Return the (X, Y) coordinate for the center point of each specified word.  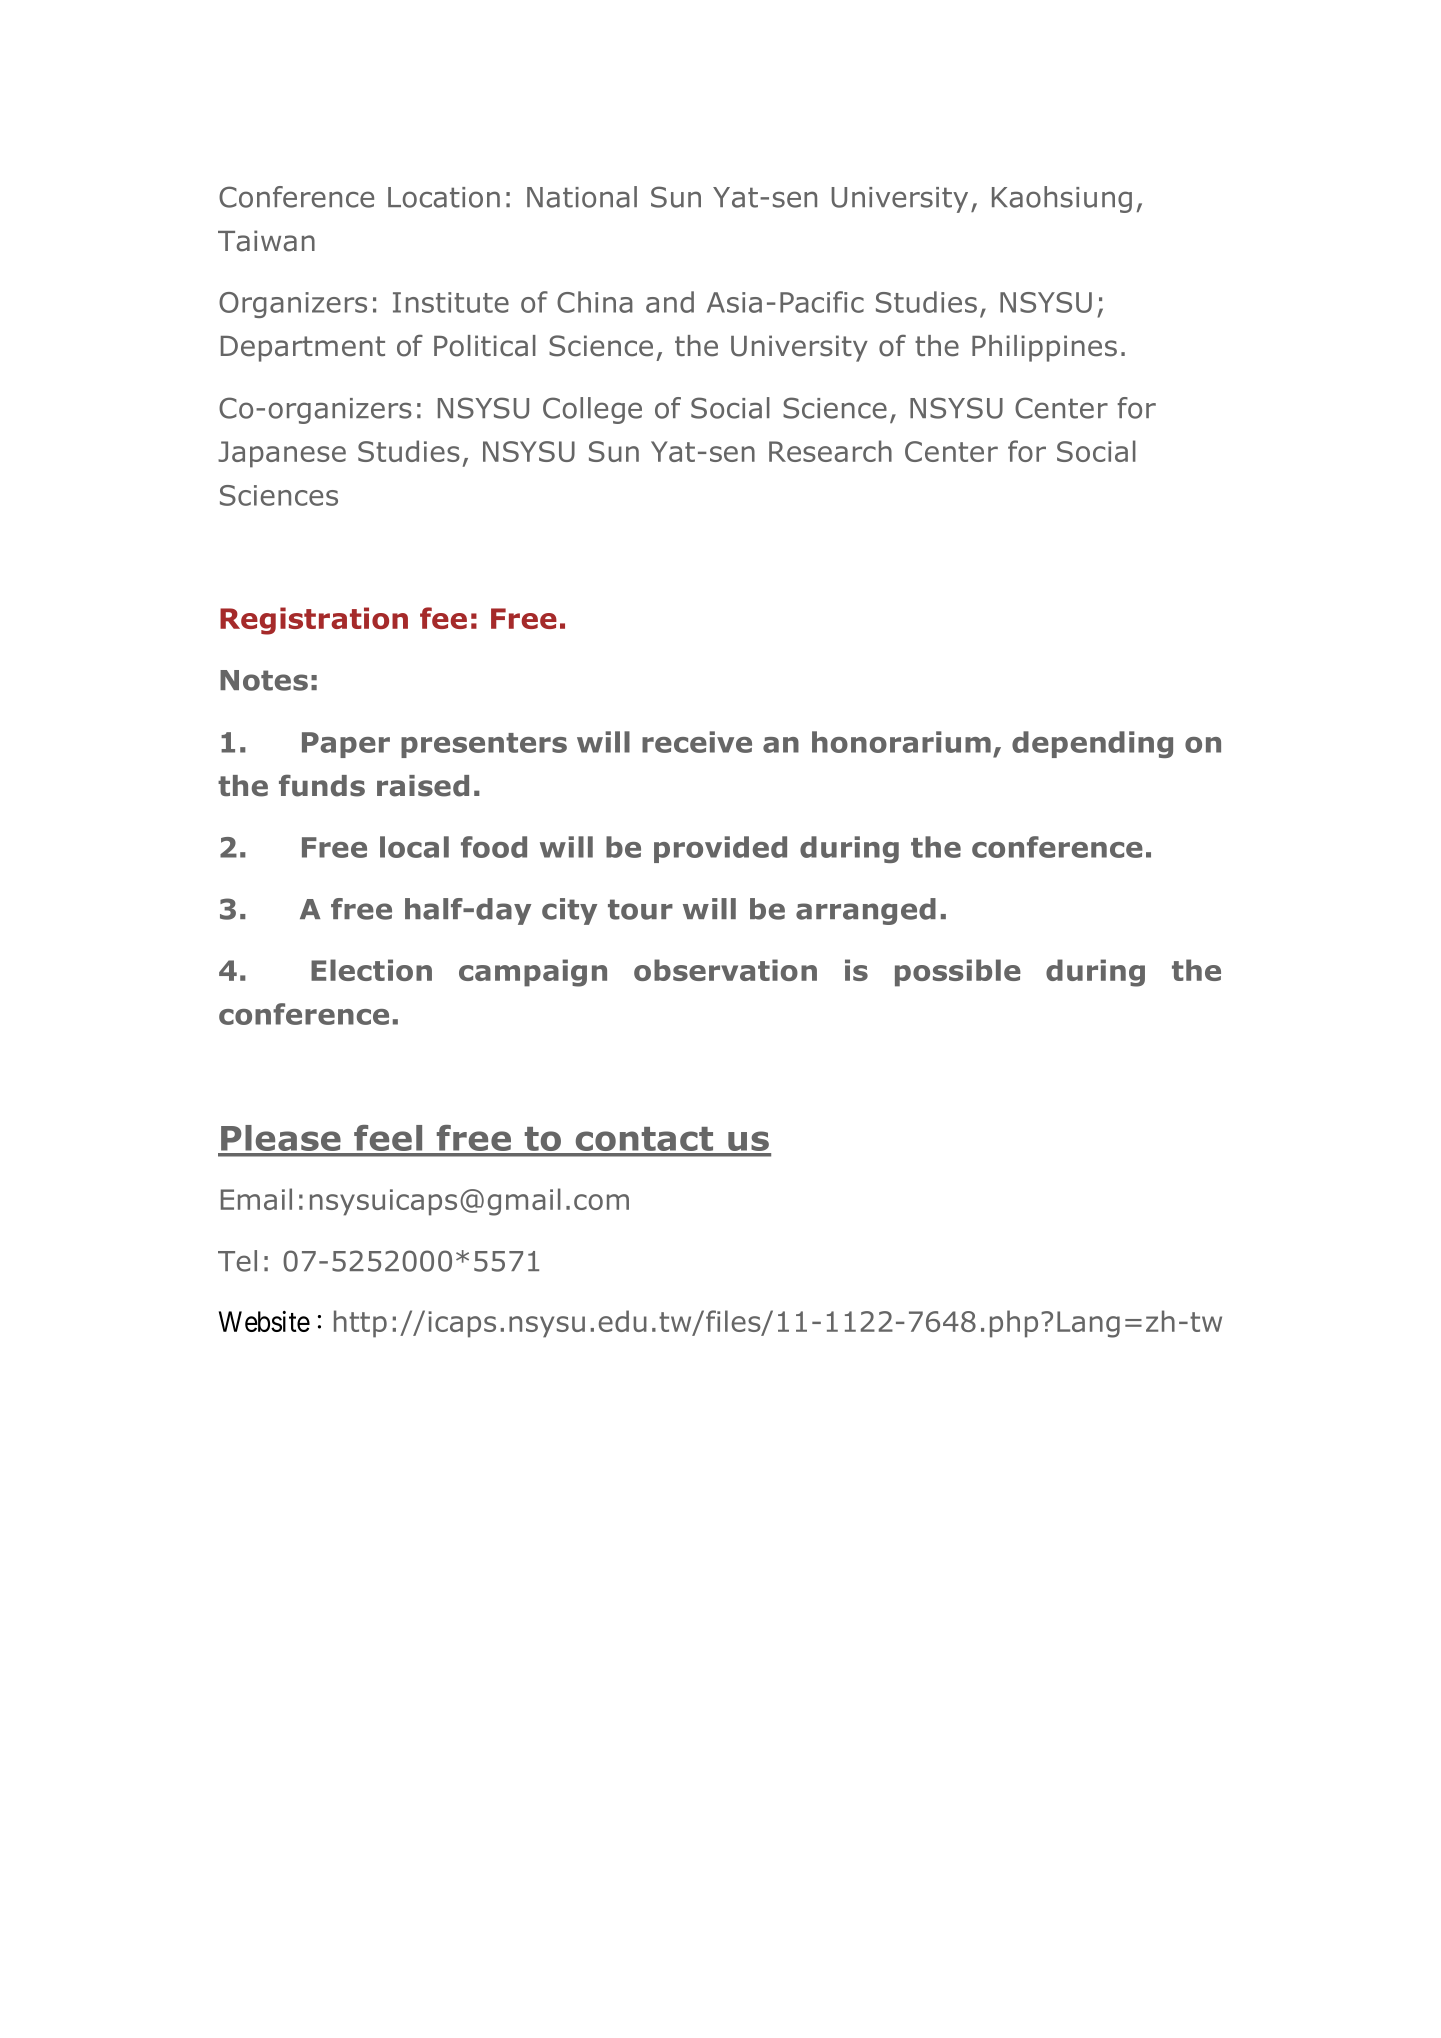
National (582, 197)
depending (1092, 744)
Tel (237, 1261)
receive (697, 742)
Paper (346, 745)
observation (725, 970)
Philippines (1044, 348)
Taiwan (266, 241)
